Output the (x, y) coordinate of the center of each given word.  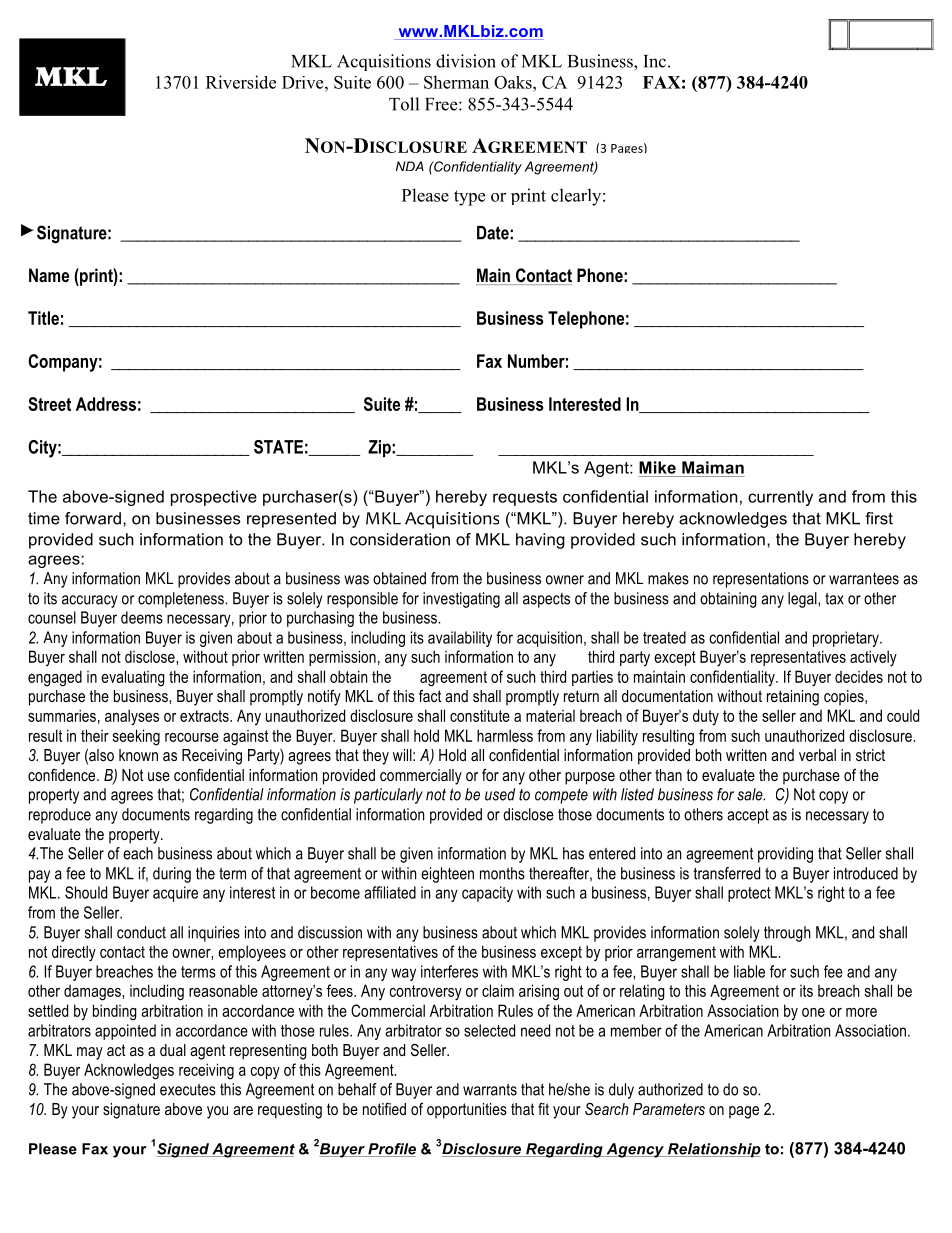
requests (525, 498)
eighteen (447, 875)
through (787, 934)
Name (49, 275)
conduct (141, 932)
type (469, 198)
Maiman (713, 467)
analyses (132, 717)
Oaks (514, 82)
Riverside (241, 82)
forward (93, 518)
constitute (480, 716)
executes (188, 1090)
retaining (793, 698)
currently (780, 498)
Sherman (456, 82)
